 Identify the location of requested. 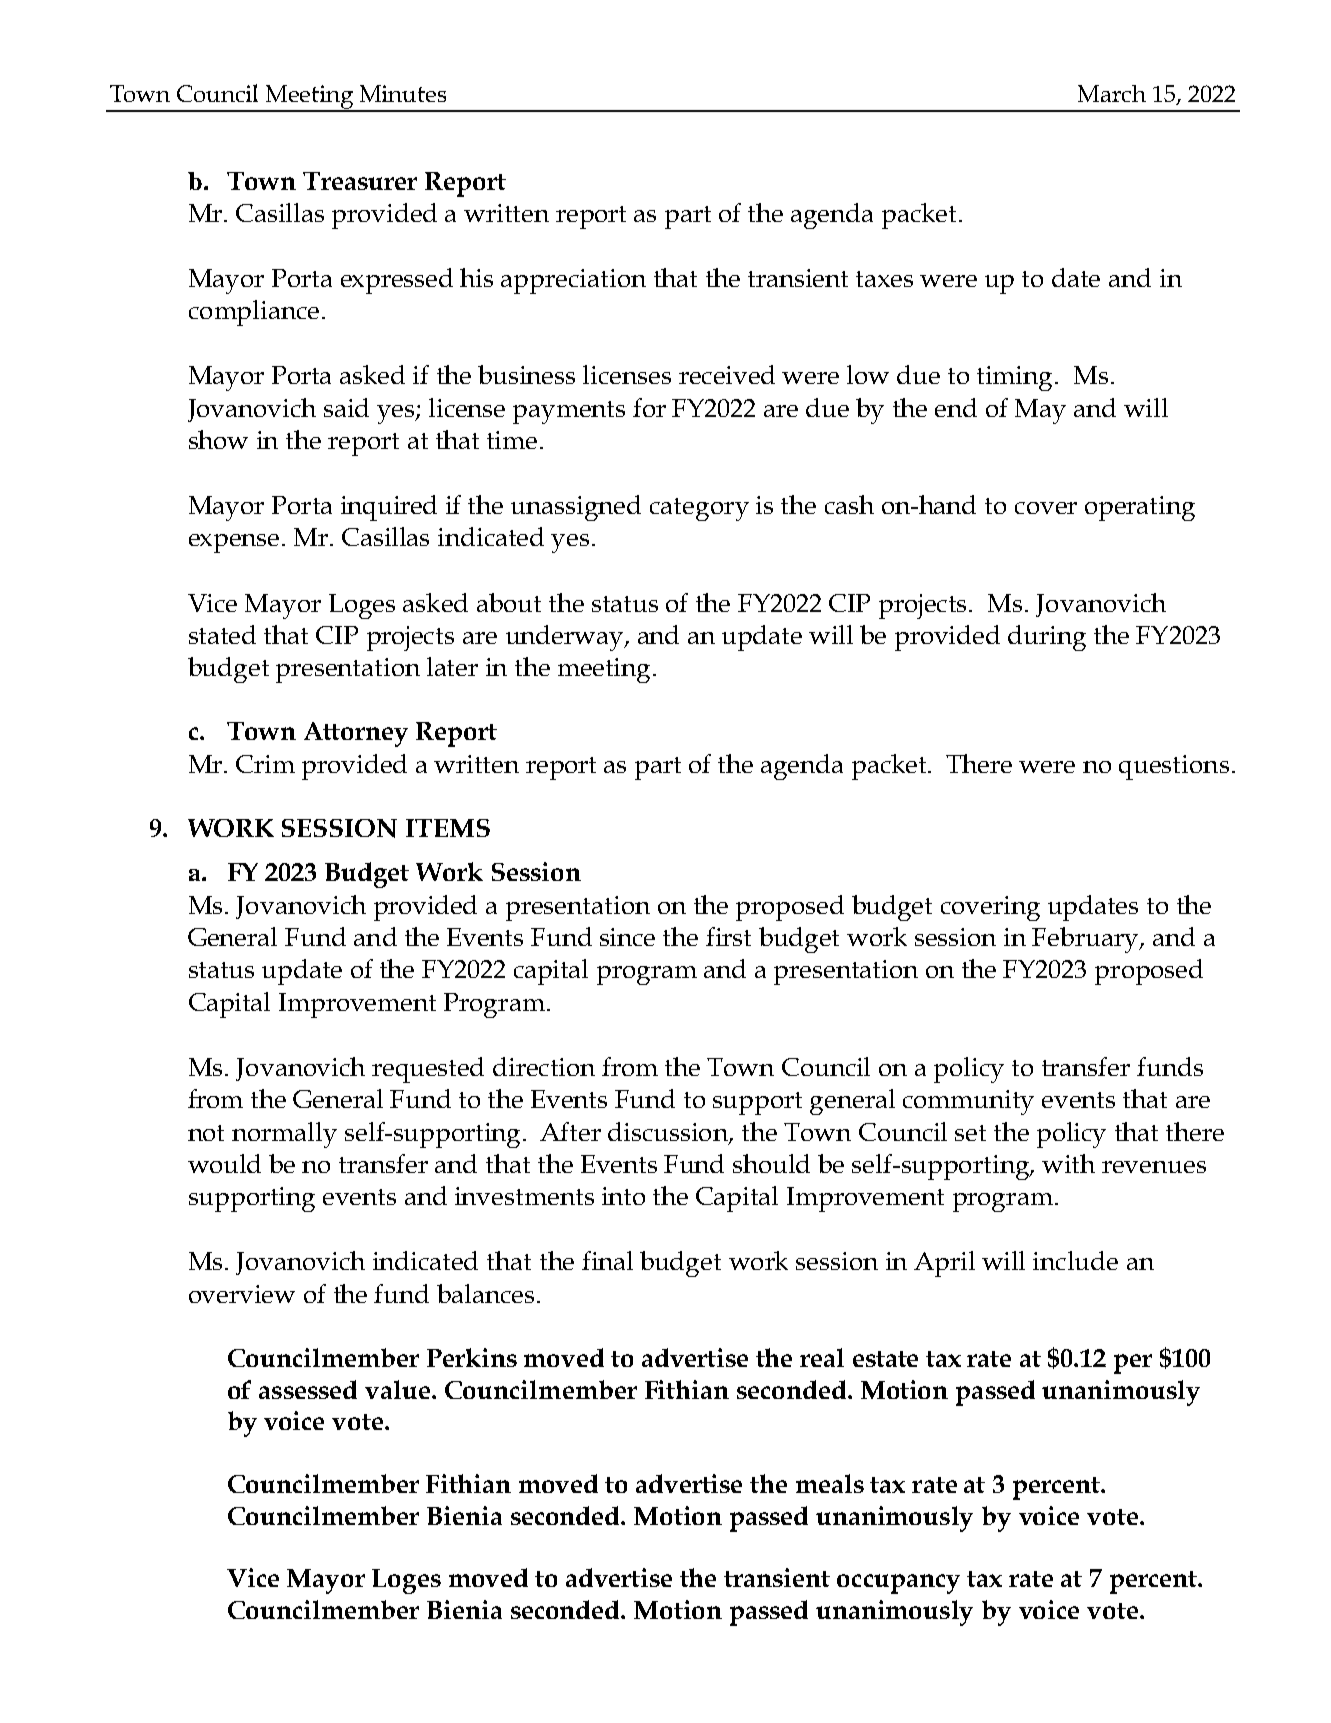
(428, 1070).
